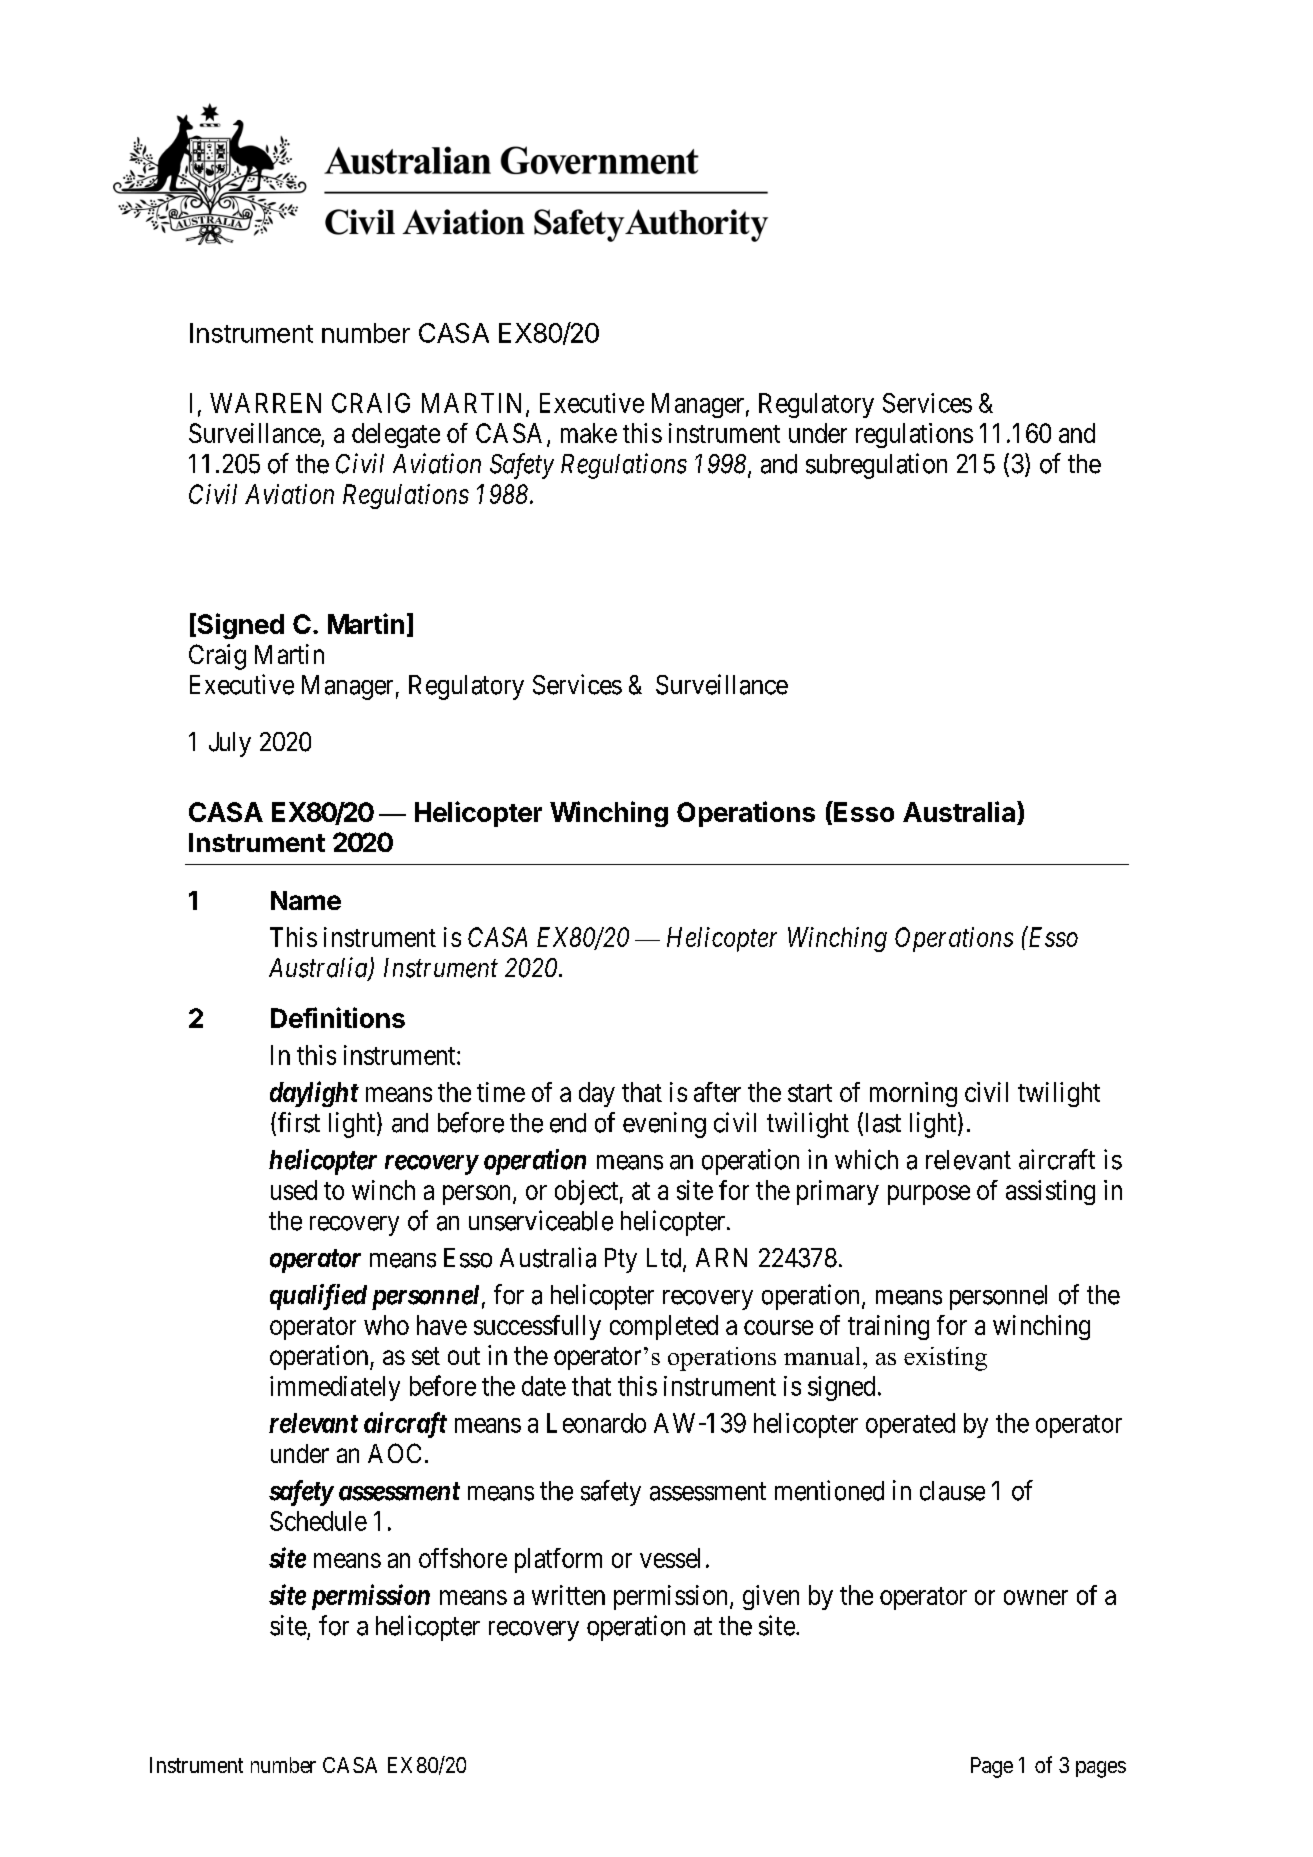 The height and width of the screenshot is (1857, 1313). Describe the element at coordinates (265, 403) in the screenshot. I see `WARREN` at that location.
